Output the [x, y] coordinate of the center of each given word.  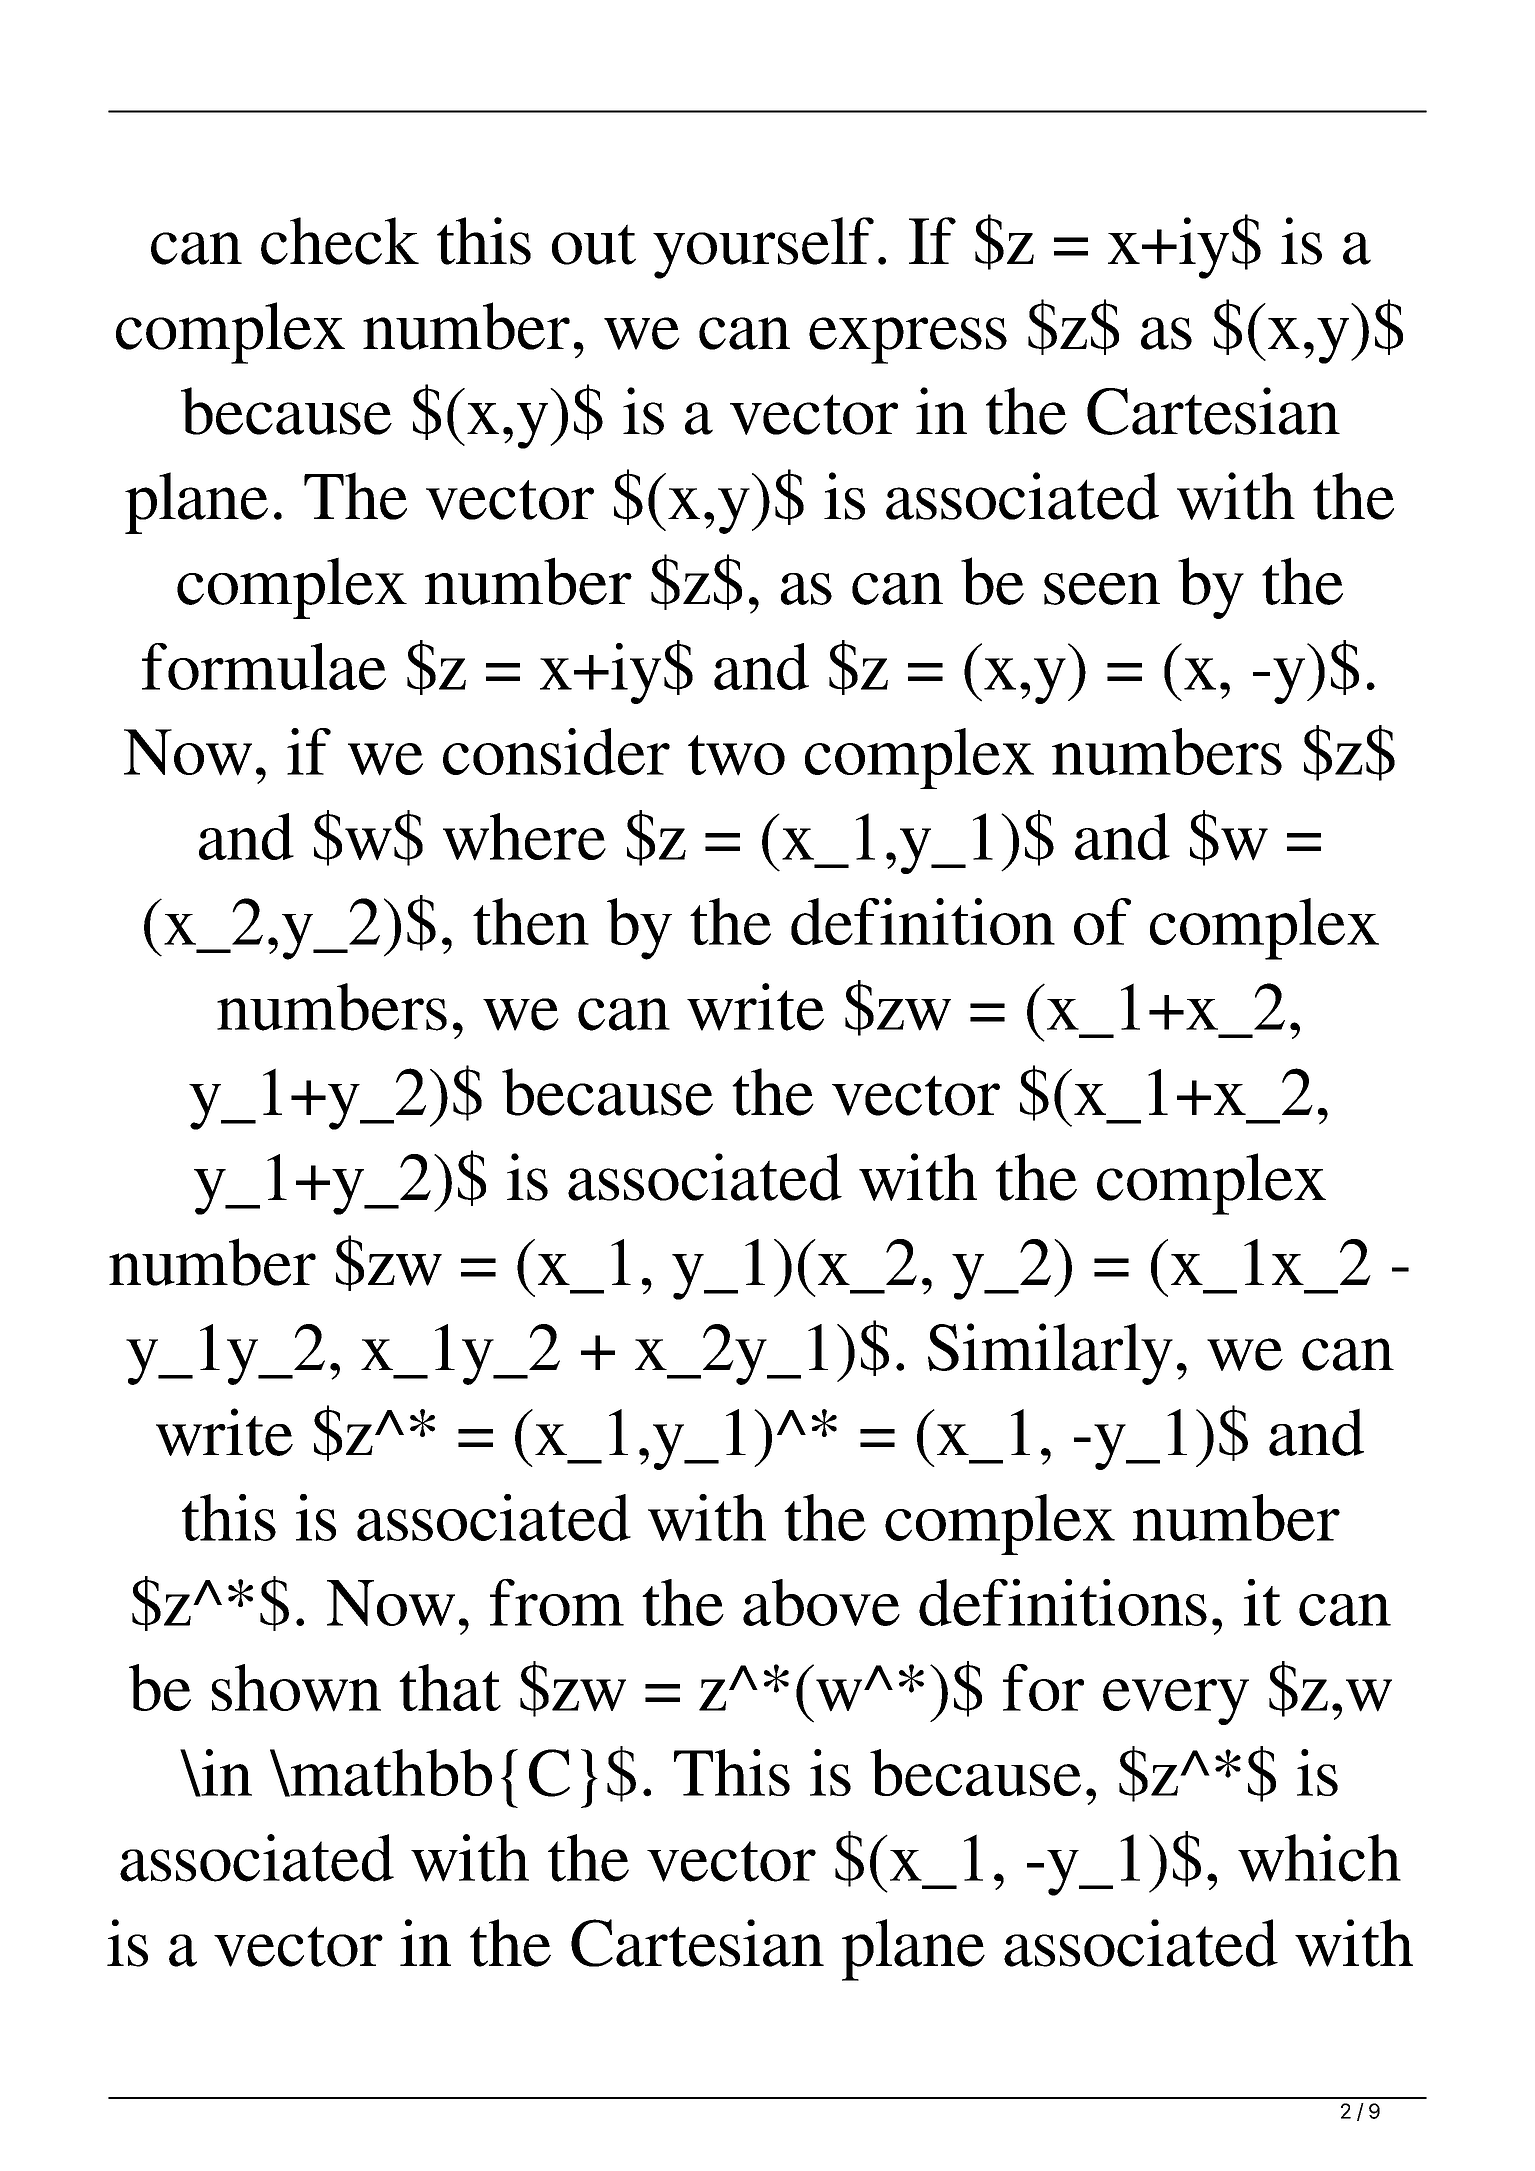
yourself [763, 248]
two [736, 755]
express [908, 340]
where [524, 837]
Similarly [1050, 1354]
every [1176, 1702]
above [821, 1602]
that [450, 1687]
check [340, 241]
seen [1102, 589]
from [557, 1602]
